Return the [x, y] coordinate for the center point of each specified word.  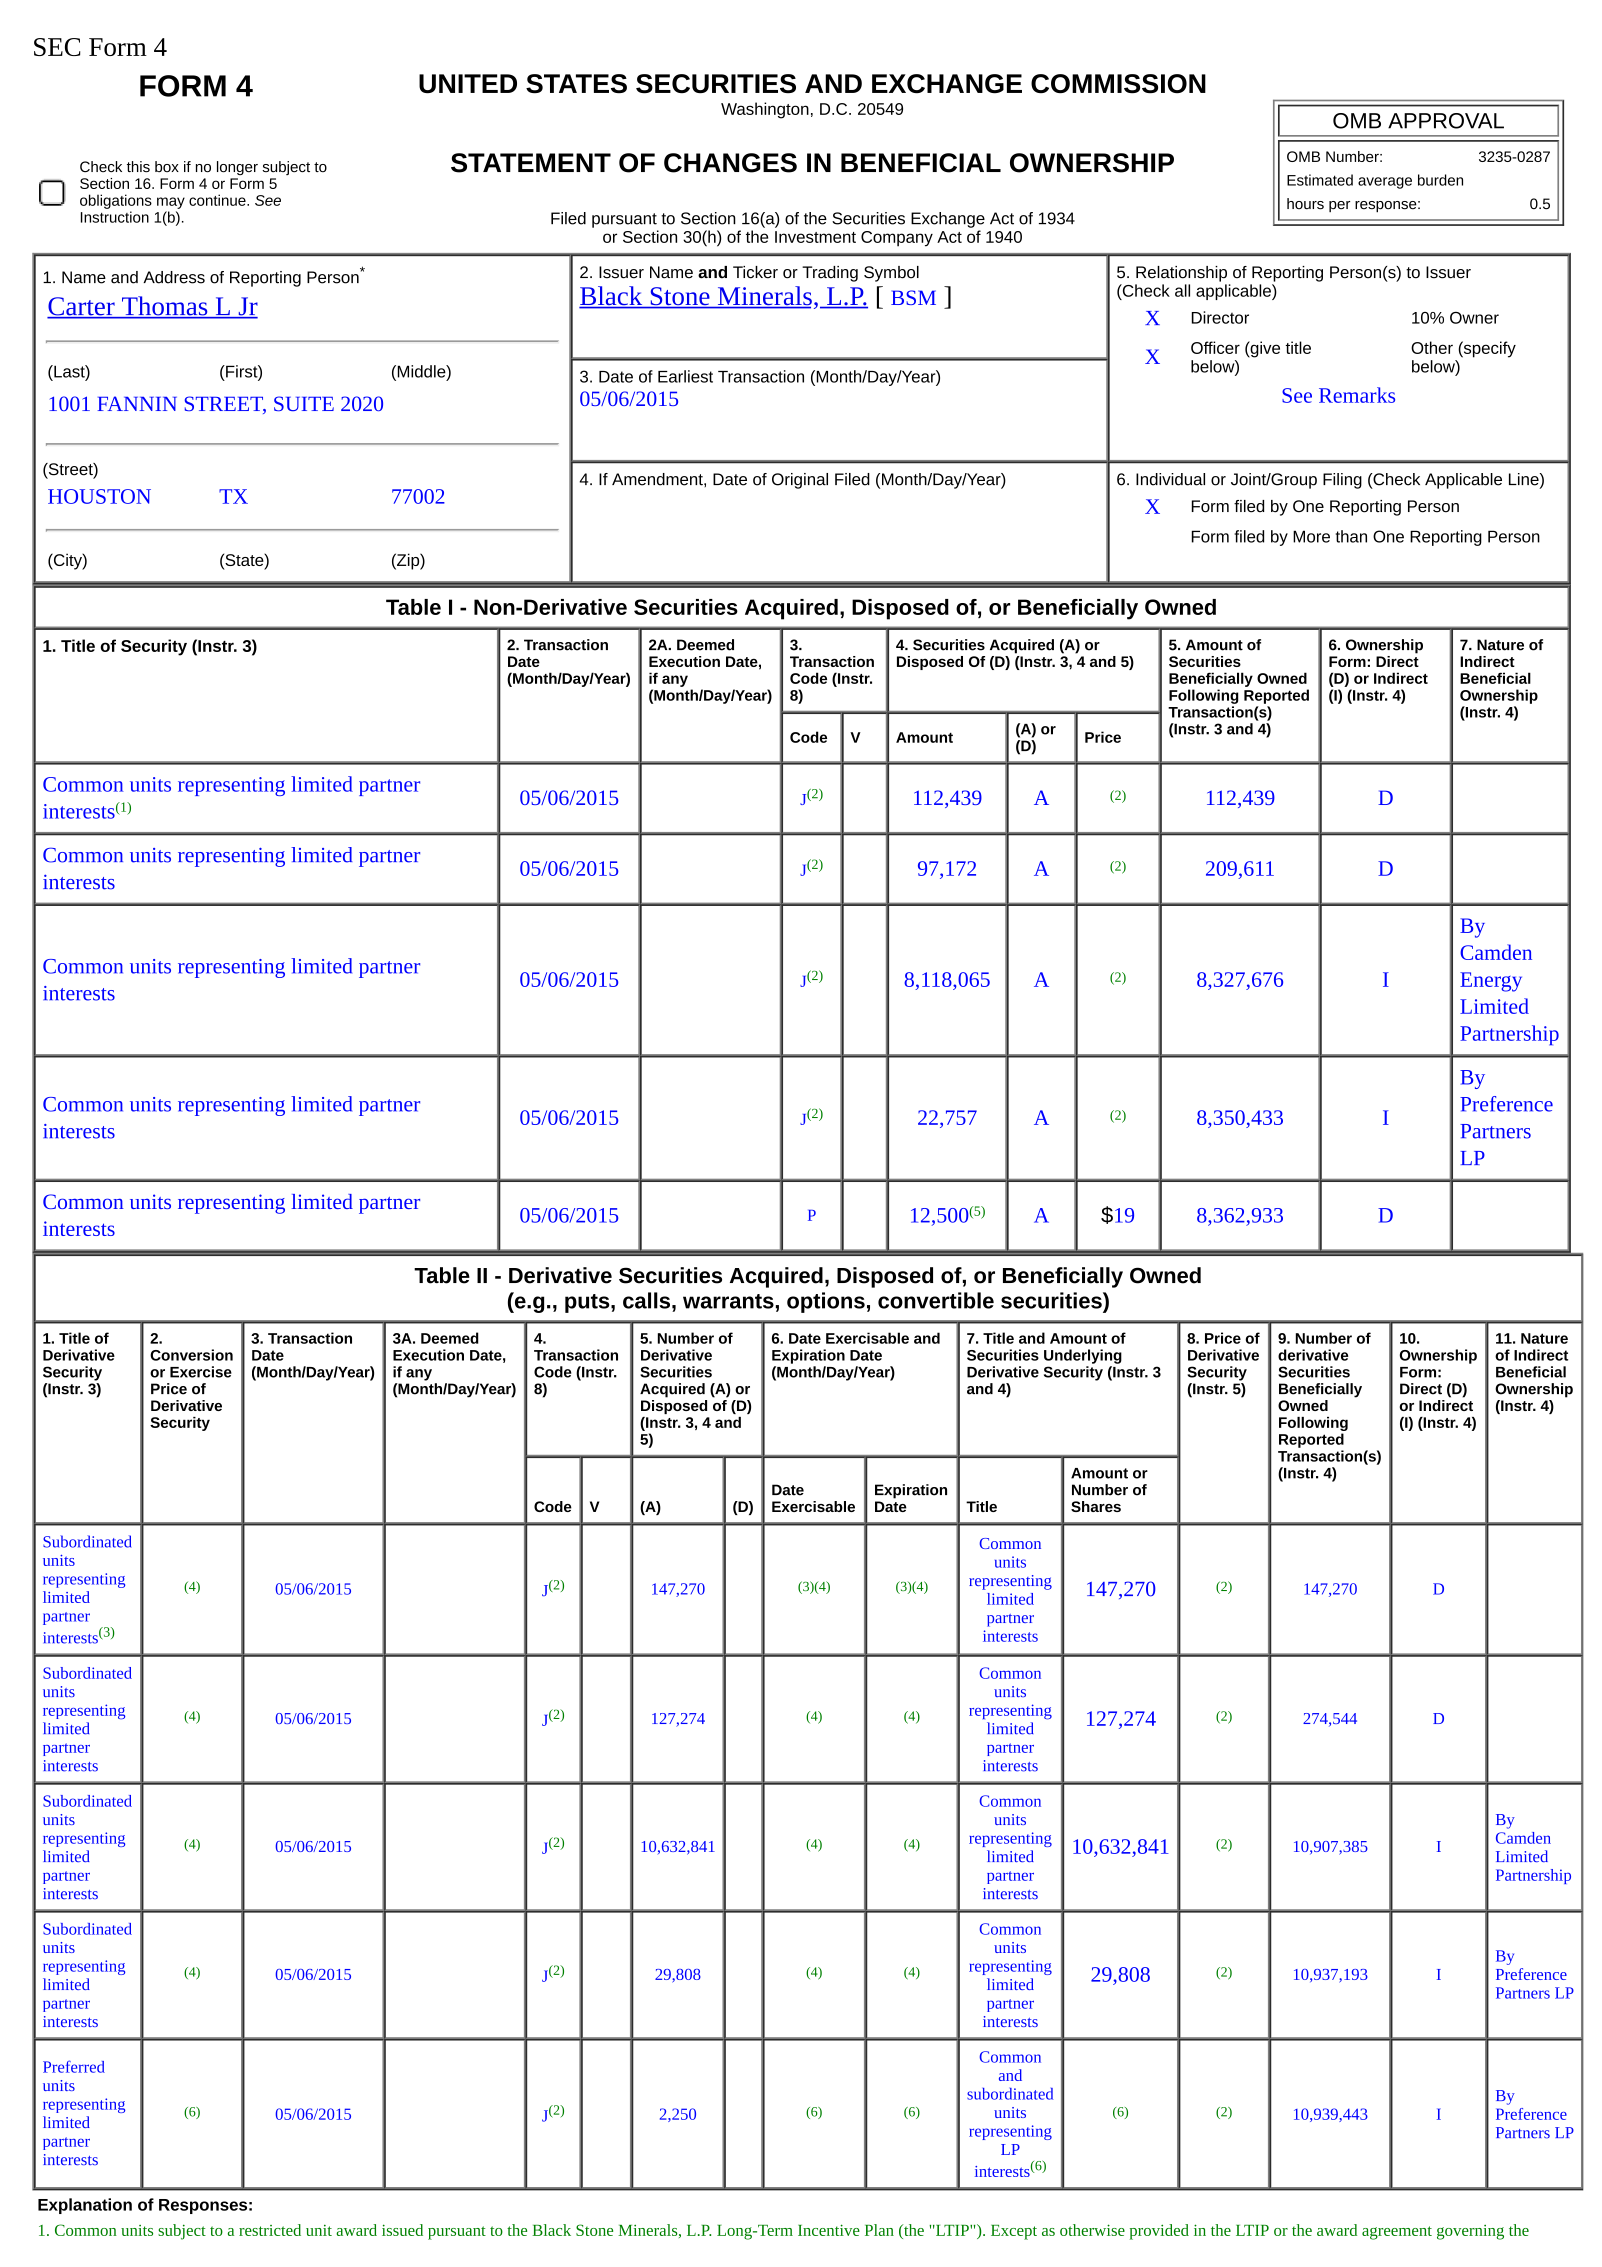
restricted [270, 2230]
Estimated [1320, 180]
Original [800, 481]
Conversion [191, 1355]
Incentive [829, 2230]
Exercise [201, 1372]
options [826, 1302]
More [1311, 536]
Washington [765, 110]
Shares [1096, 1506]
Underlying [1083, 1356]
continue [218, 200]
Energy [1491, 982]
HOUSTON [99, 496]
